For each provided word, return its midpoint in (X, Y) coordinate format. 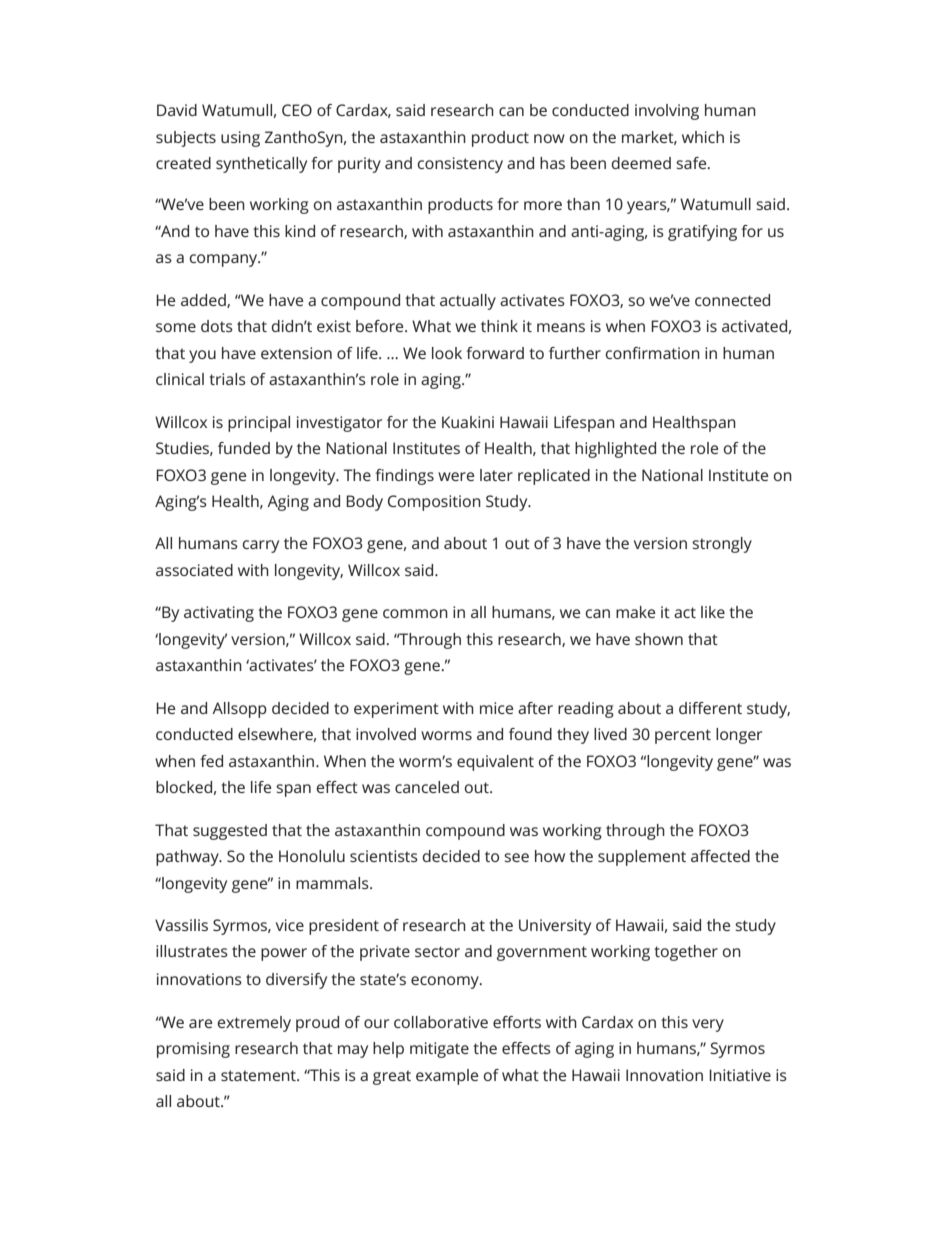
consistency (460, 165)
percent (683, 736)
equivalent (495, 763)
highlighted (615, 450)
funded (244, 448)
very (708, 1025)
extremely (254, 1024)
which (703, 137)
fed (211, 761)
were (456, 476)
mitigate (439, 1050)
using (240, 139)
